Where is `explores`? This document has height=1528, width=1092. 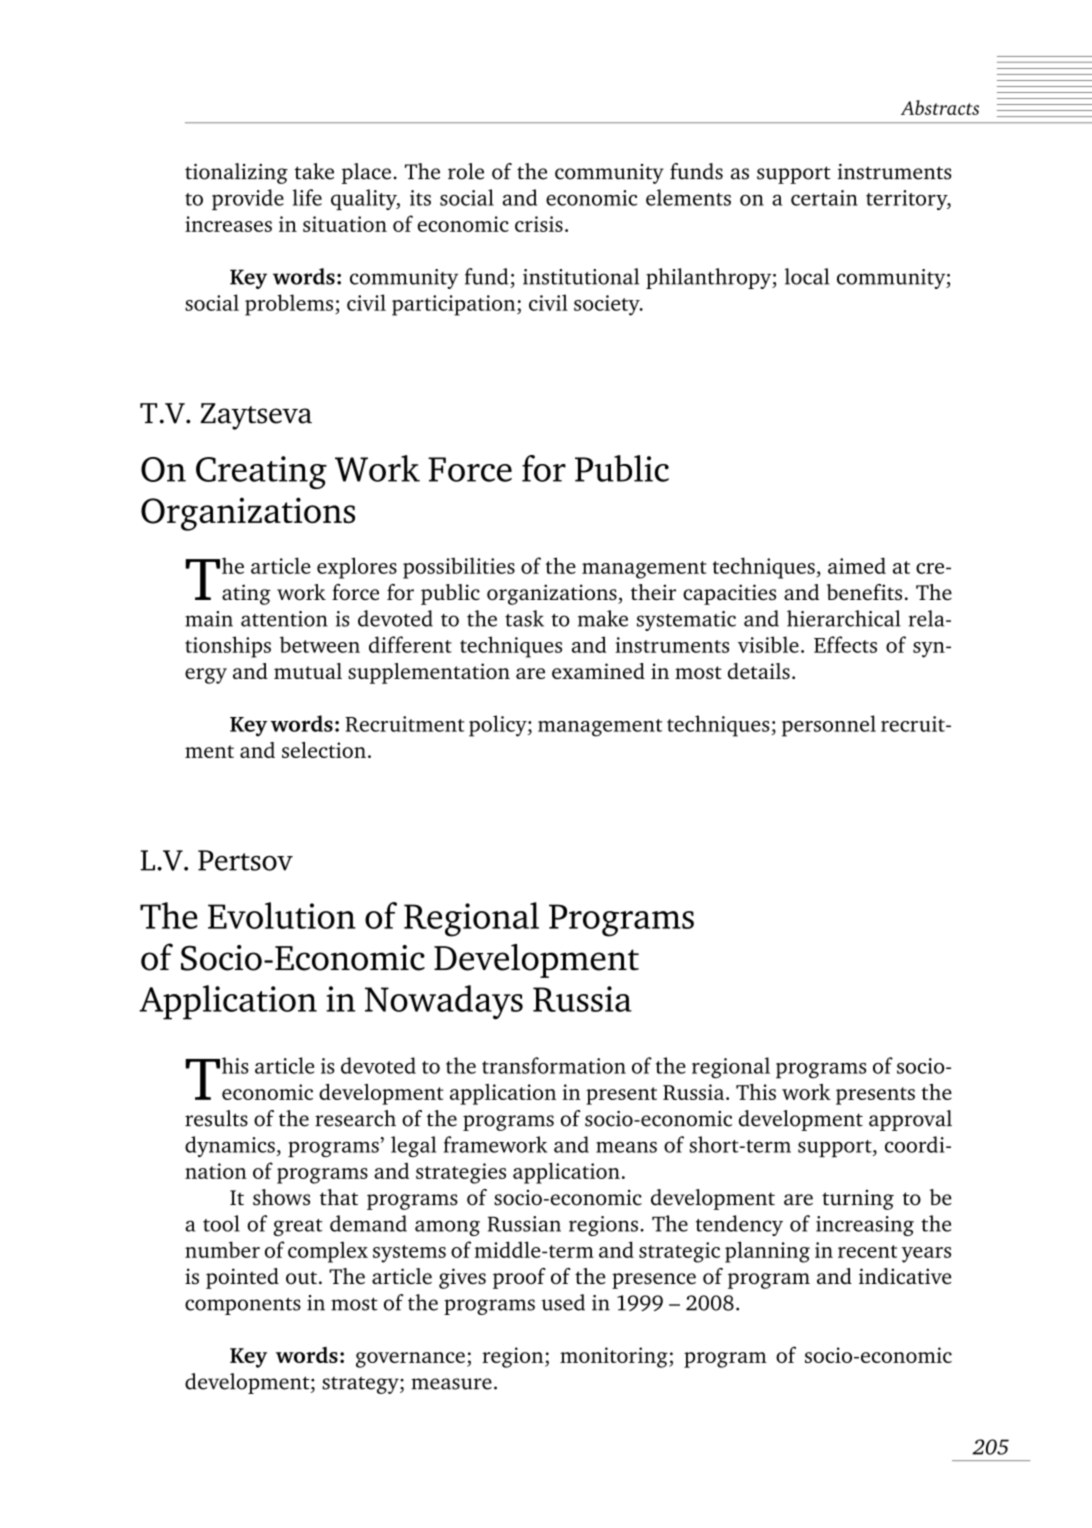
explores is located at coordinates (357, 568).
